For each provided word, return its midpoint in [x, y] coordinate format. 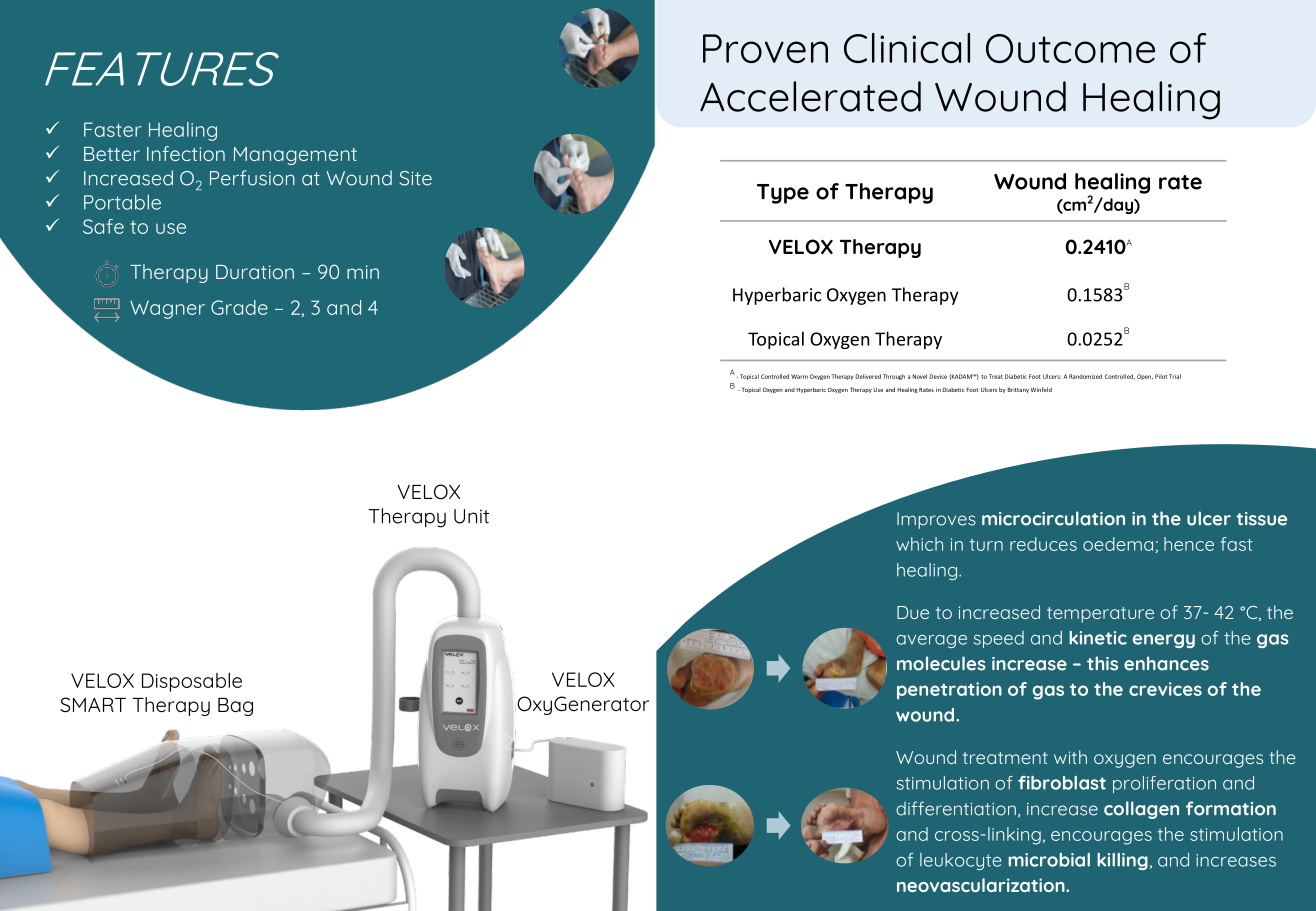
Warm [799, 376]
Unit [471, 516]
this [1102, 663]
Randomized [1085, 376]
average [931, 641]
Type [783, 194]
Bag [235, 707]
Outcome [1070, 48]
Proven [765, 48]
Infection [186, 153]
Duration [255, 272]
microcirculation [1053, 518]
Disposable [192, 682]
